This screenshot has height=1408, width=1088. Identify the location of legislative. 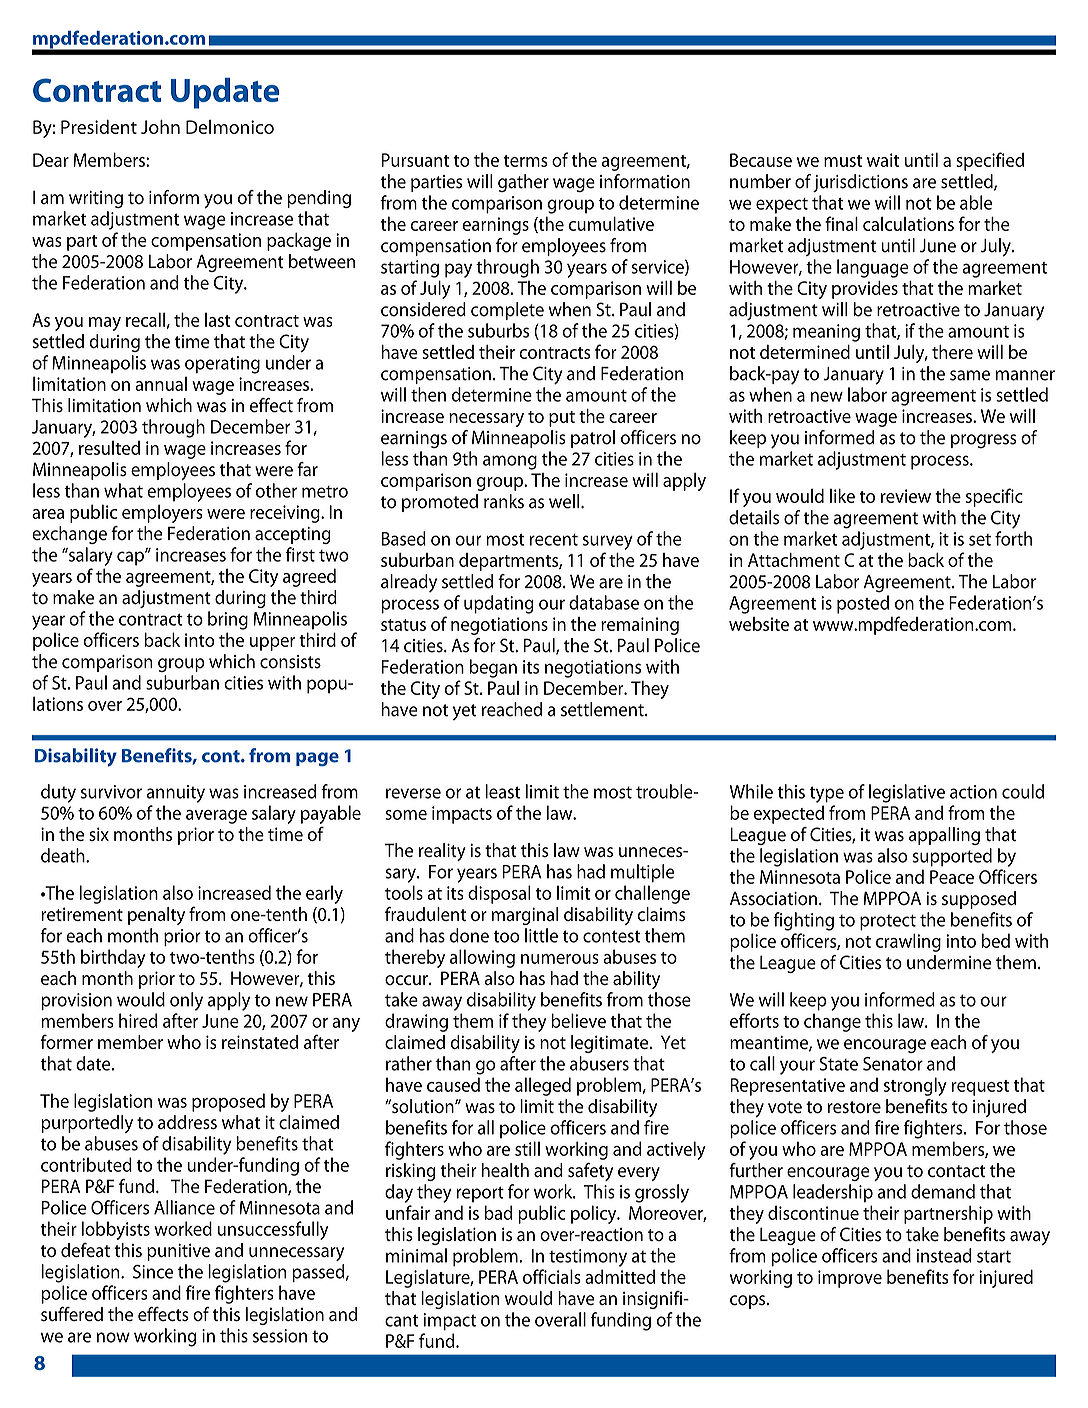
(907, 793).
